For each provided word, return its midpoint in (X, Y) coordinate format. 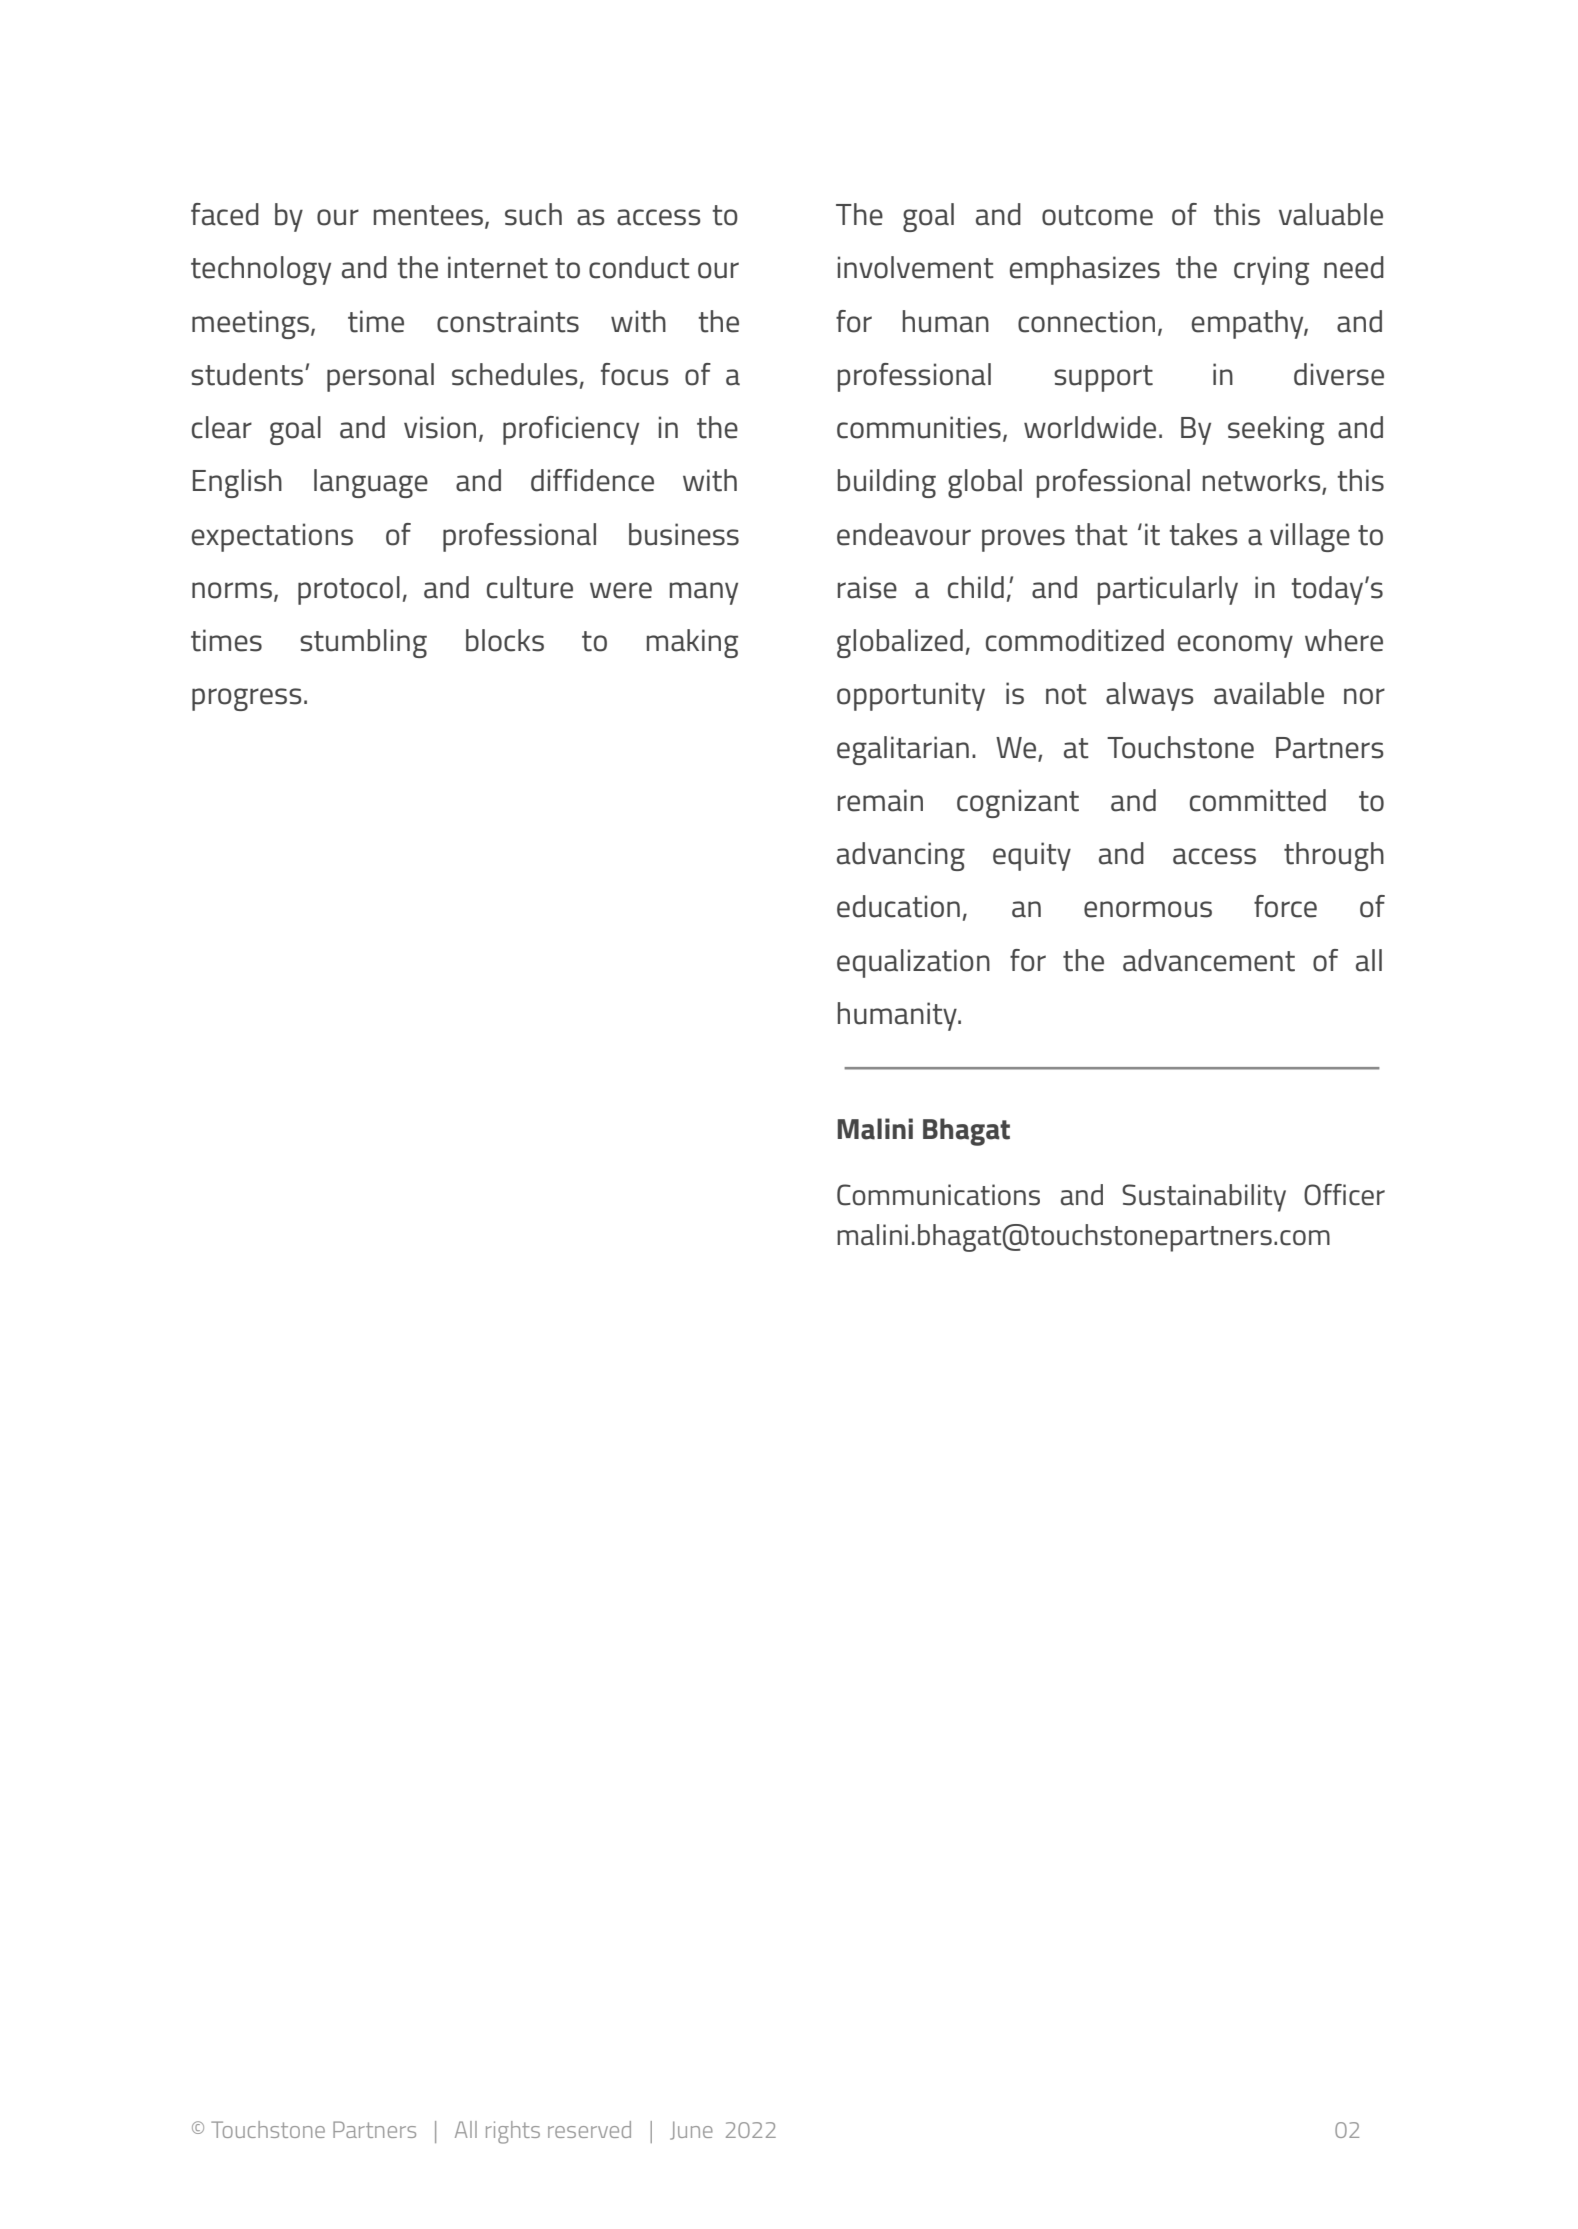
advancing (901, 856)
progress (247, 699)
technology (261, 270)
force (1285, 906)
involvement (916, 267)
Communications (938, 1195)
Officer (1344, 1195)
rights (513, 2132)
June (691, 2130)
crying (1271, 270)
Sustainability (1204, 1198)
